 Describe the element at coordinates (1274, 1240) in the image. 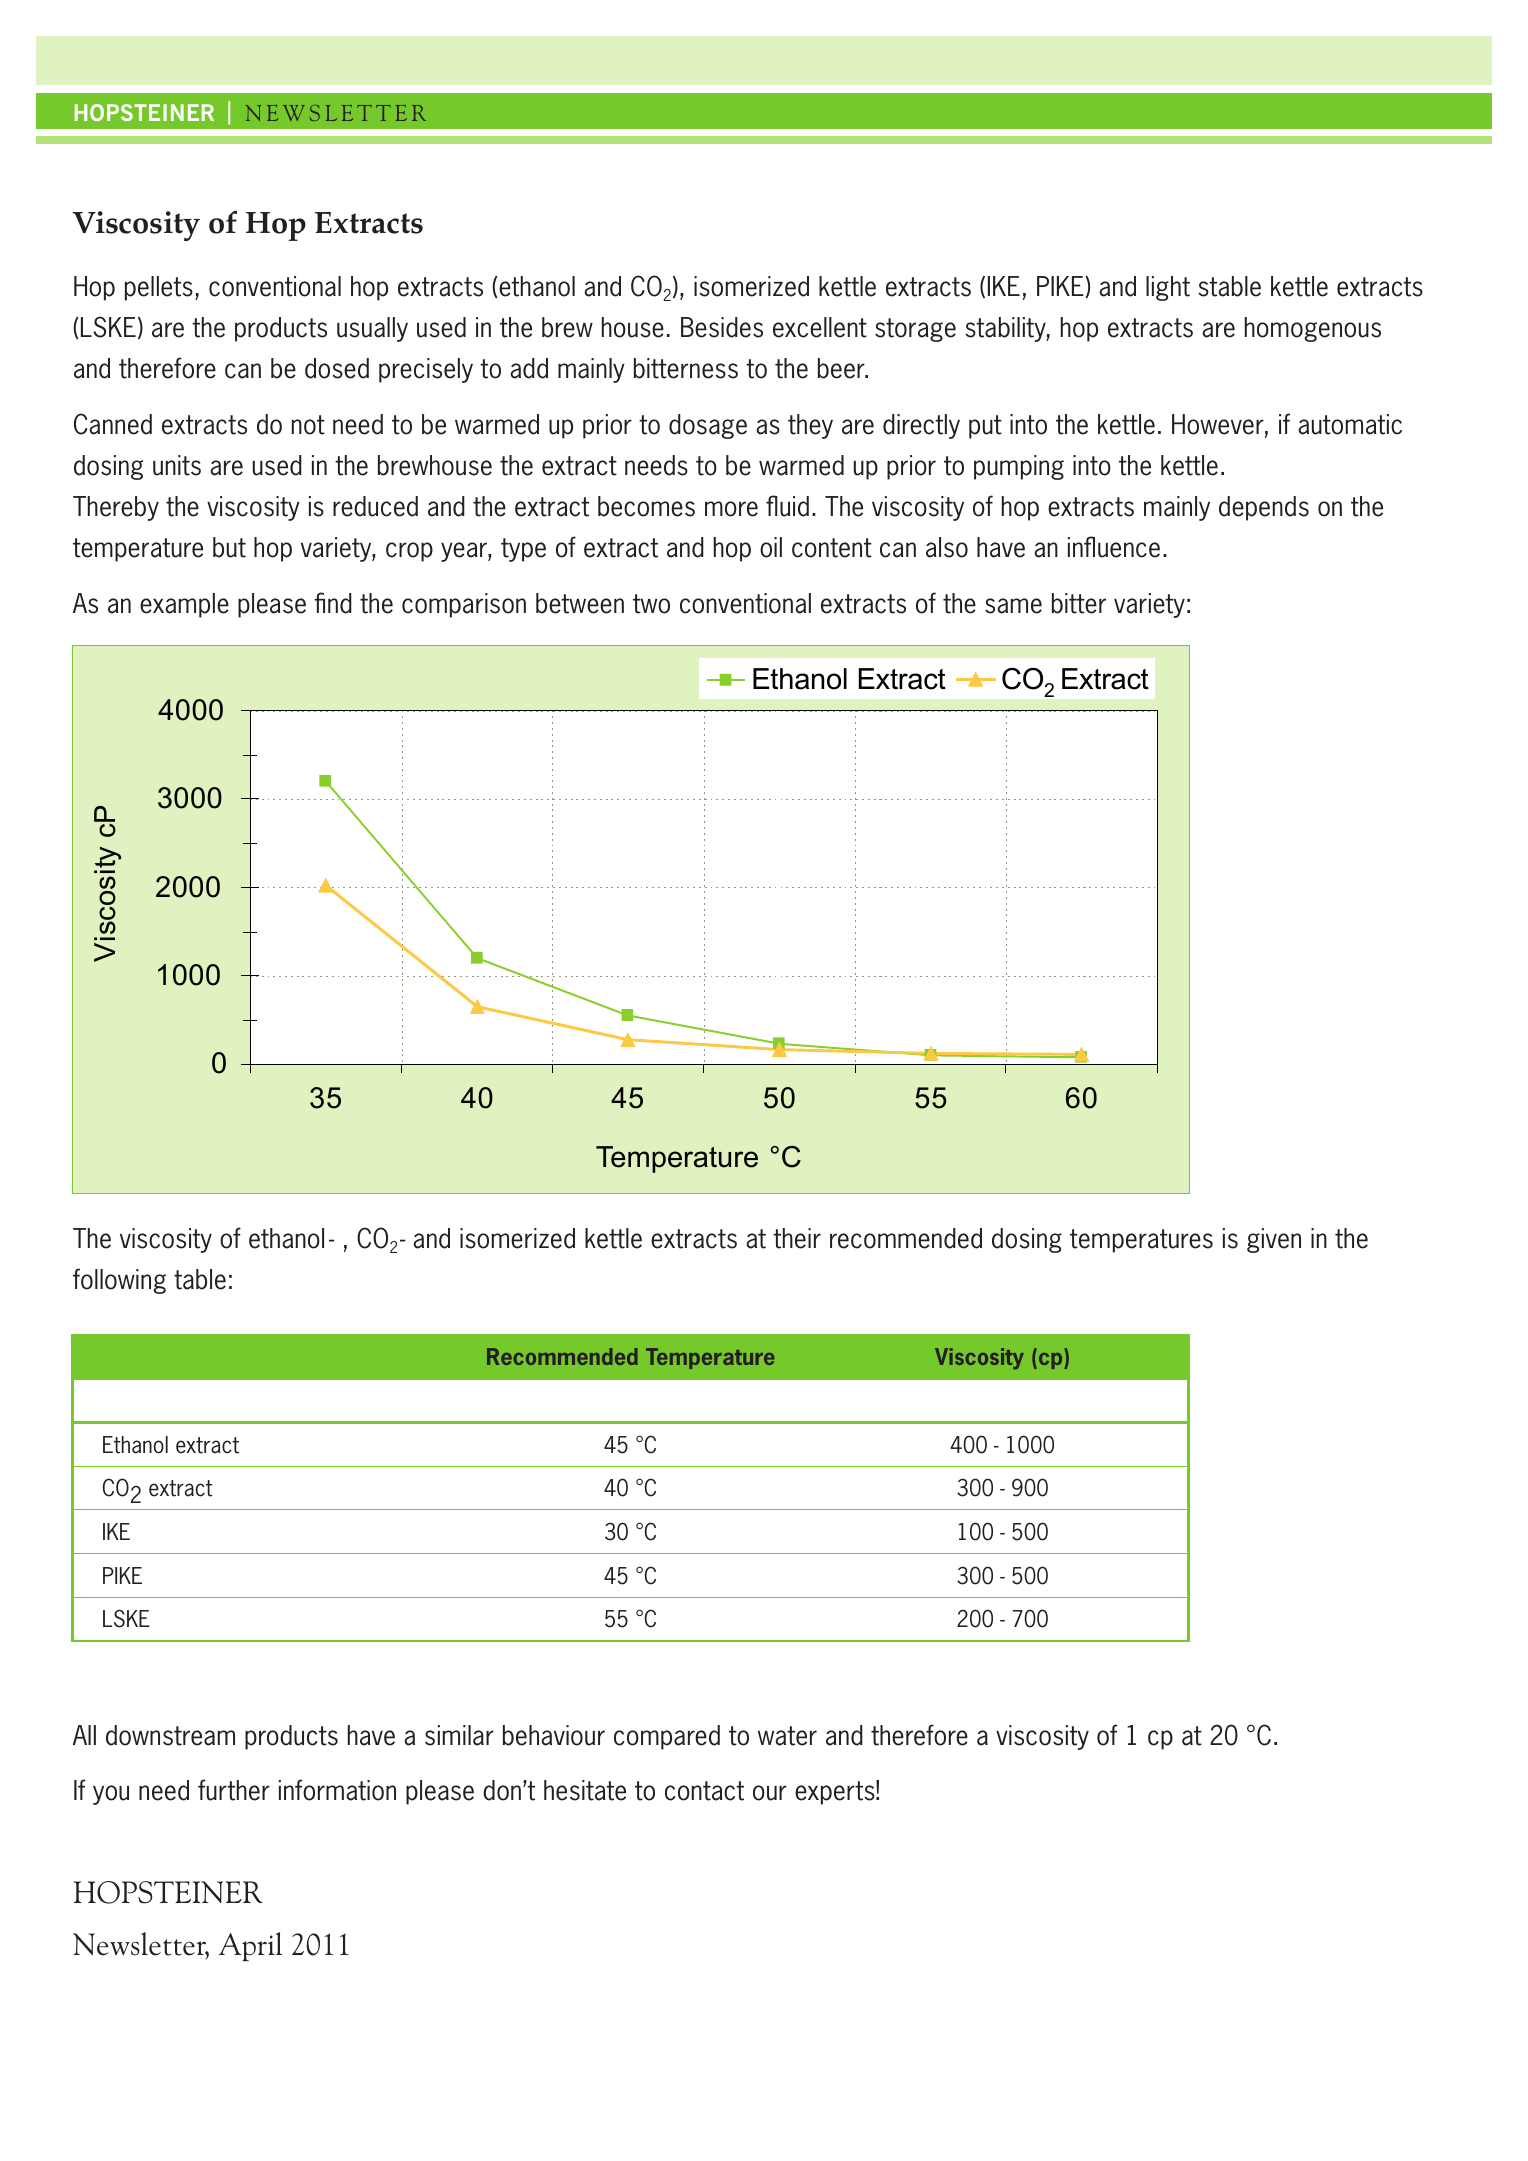

I see `given` at that location.
